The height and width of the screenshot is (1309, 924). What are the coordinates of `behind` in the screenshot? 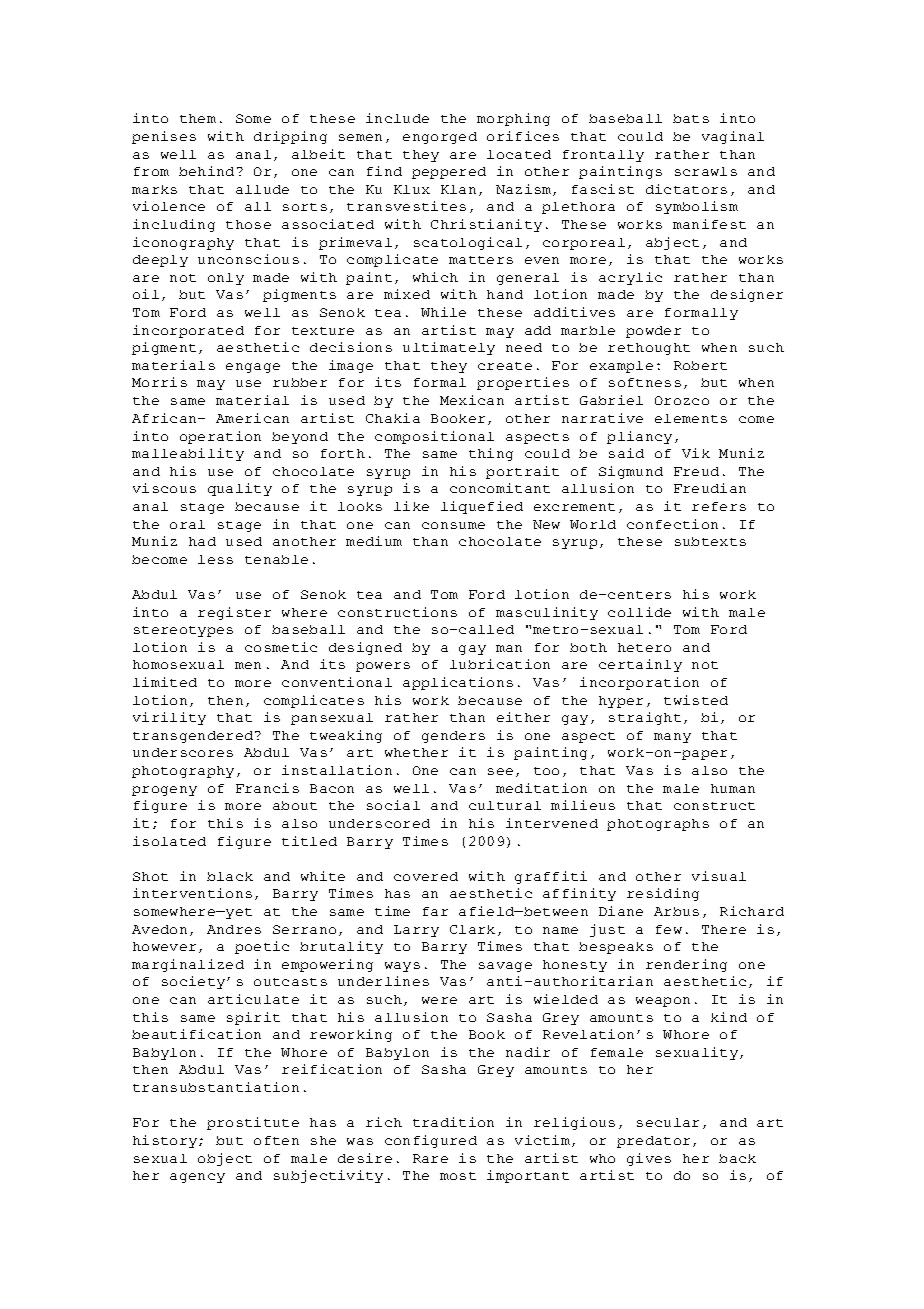 It's located at (206, 171).
